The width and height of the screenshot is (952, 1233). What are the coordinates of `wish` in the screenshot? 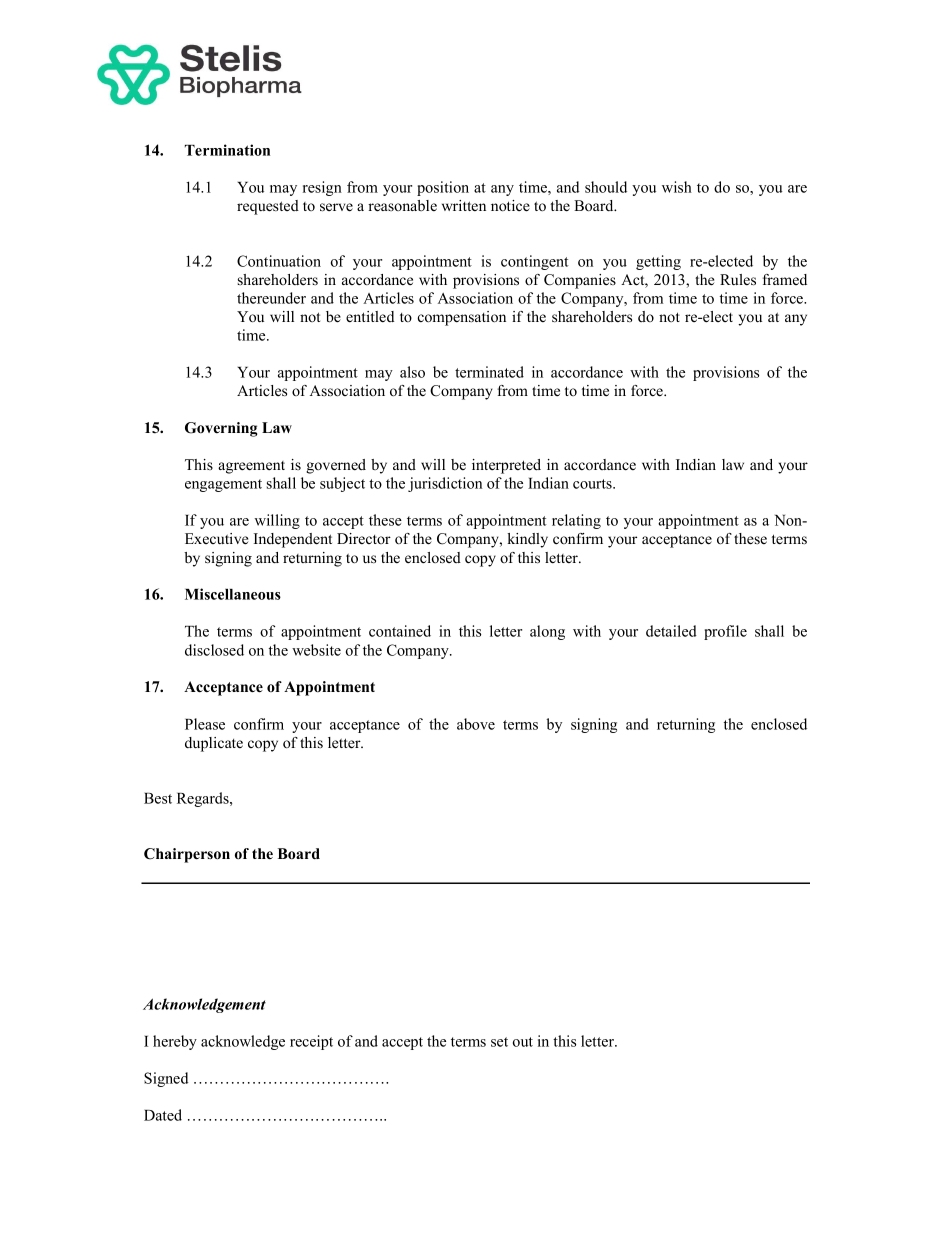 It's located at (677, 187).
